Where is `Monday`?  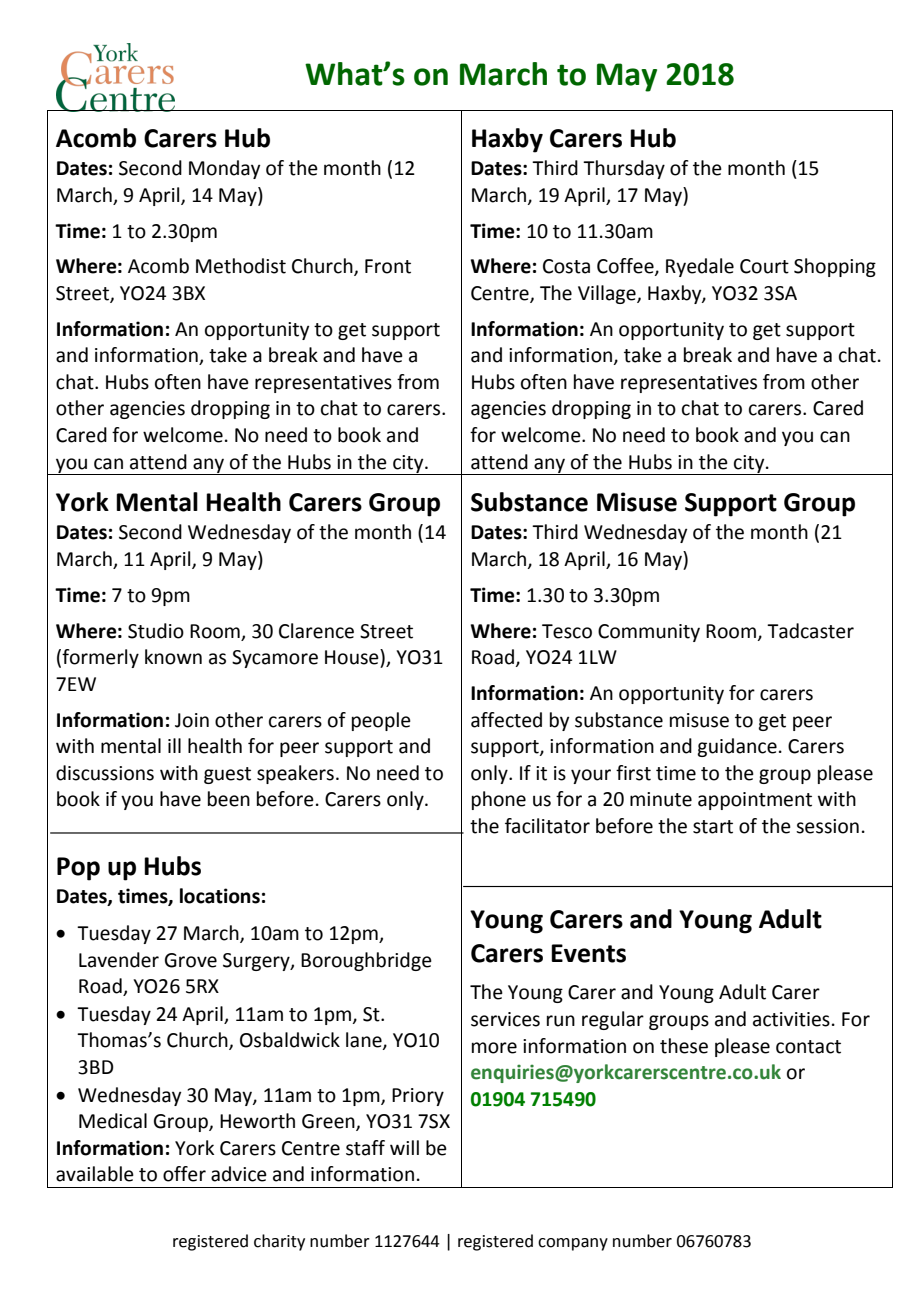
Monday is located at coordinates (224, 169).
